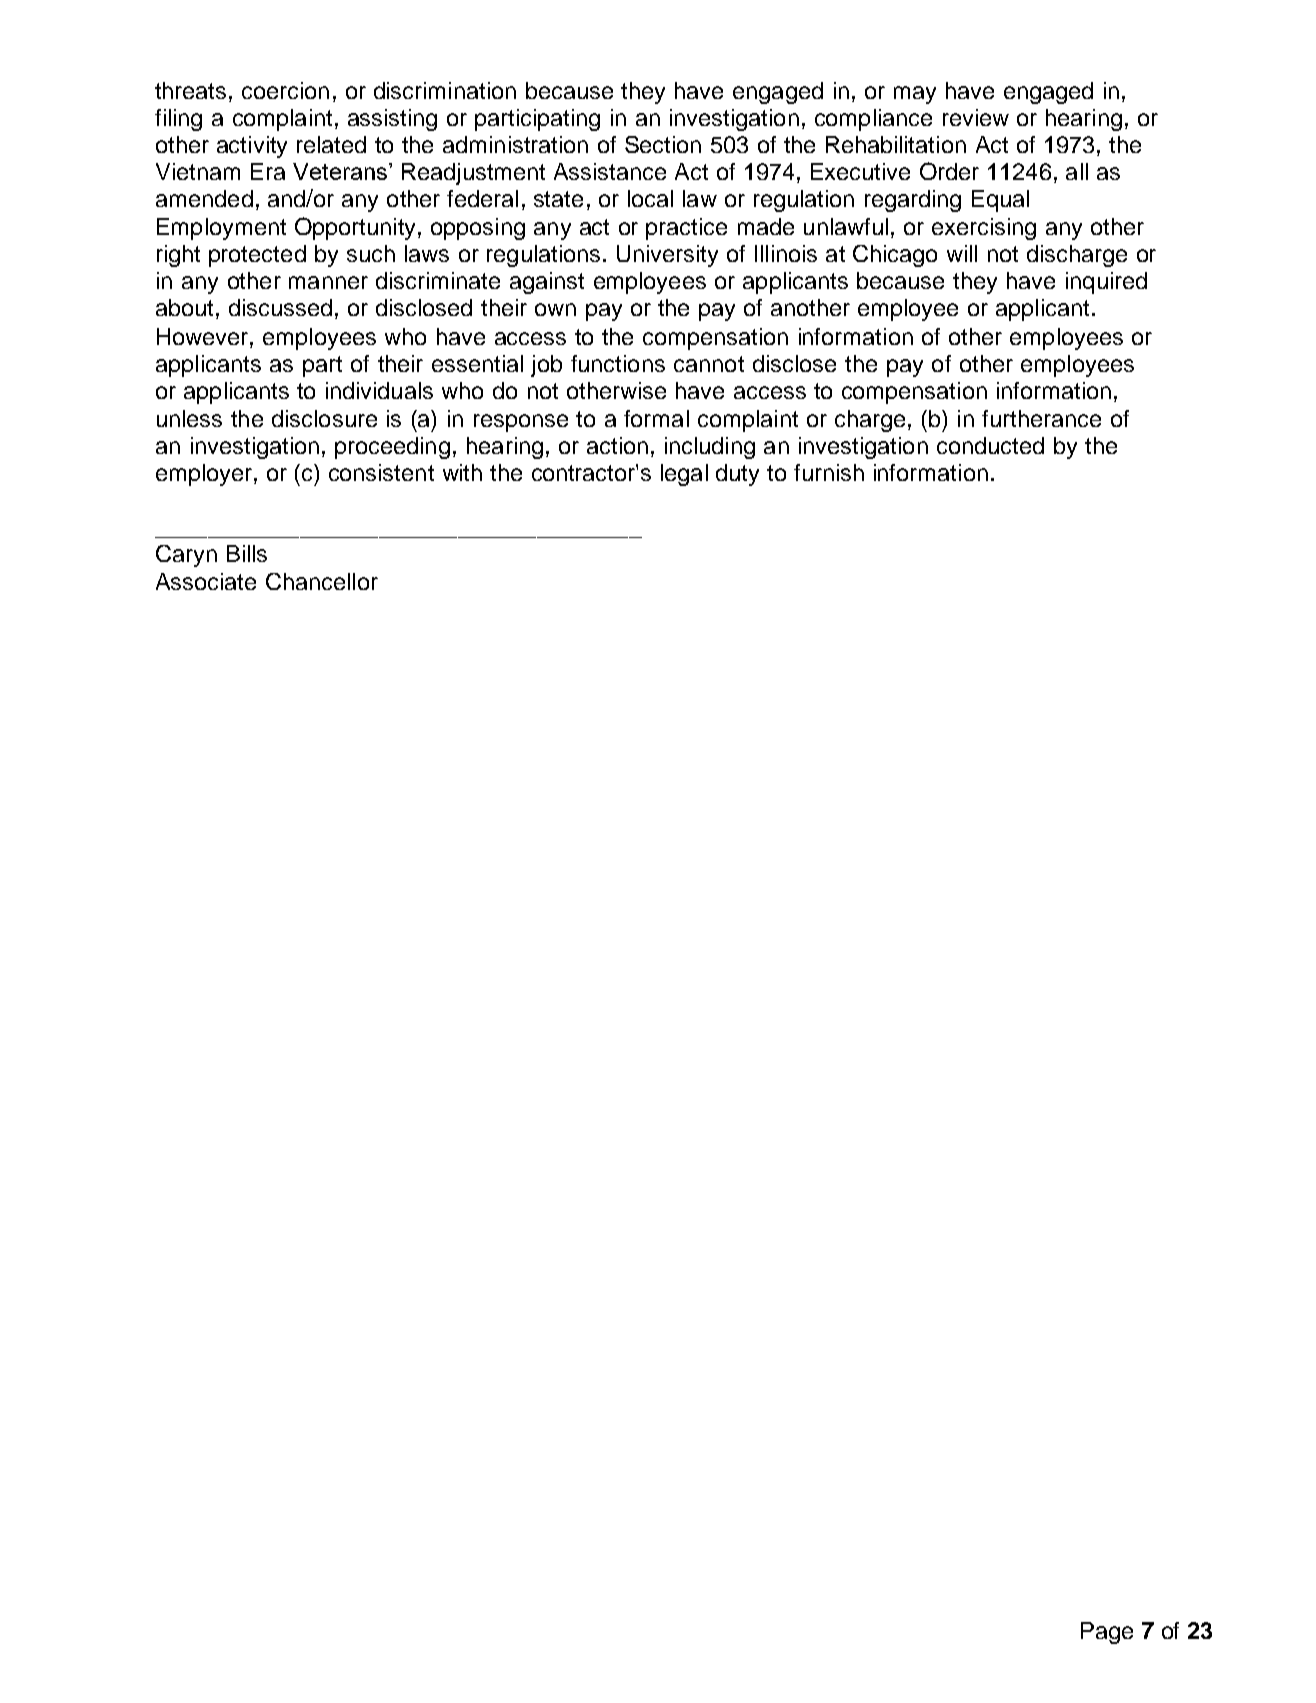  Describe the element at coordinates (990, 445) in the document. I see `conducted` at that location.
